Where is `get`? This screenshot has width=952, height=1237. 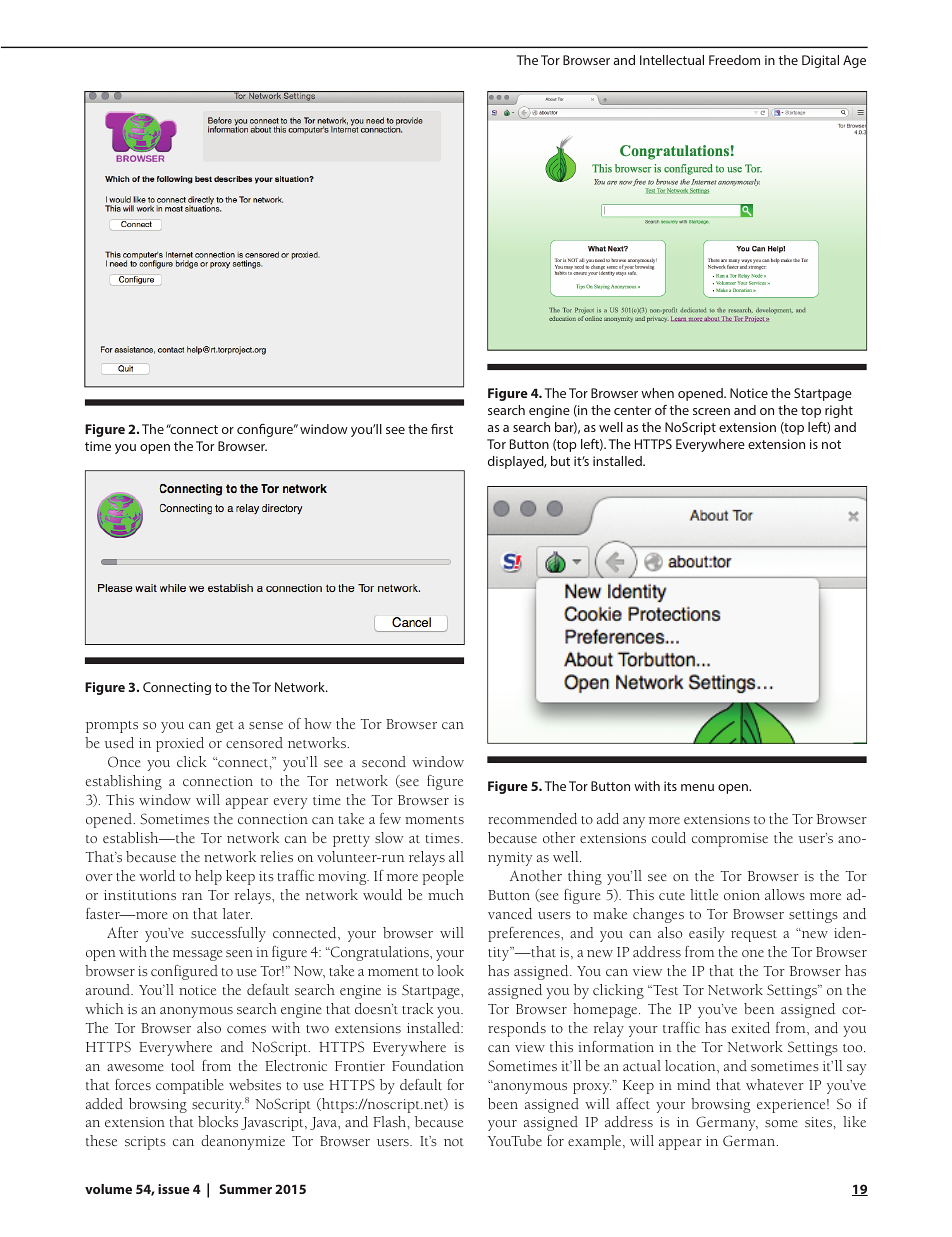 get is located at coordinates (225, 727).
